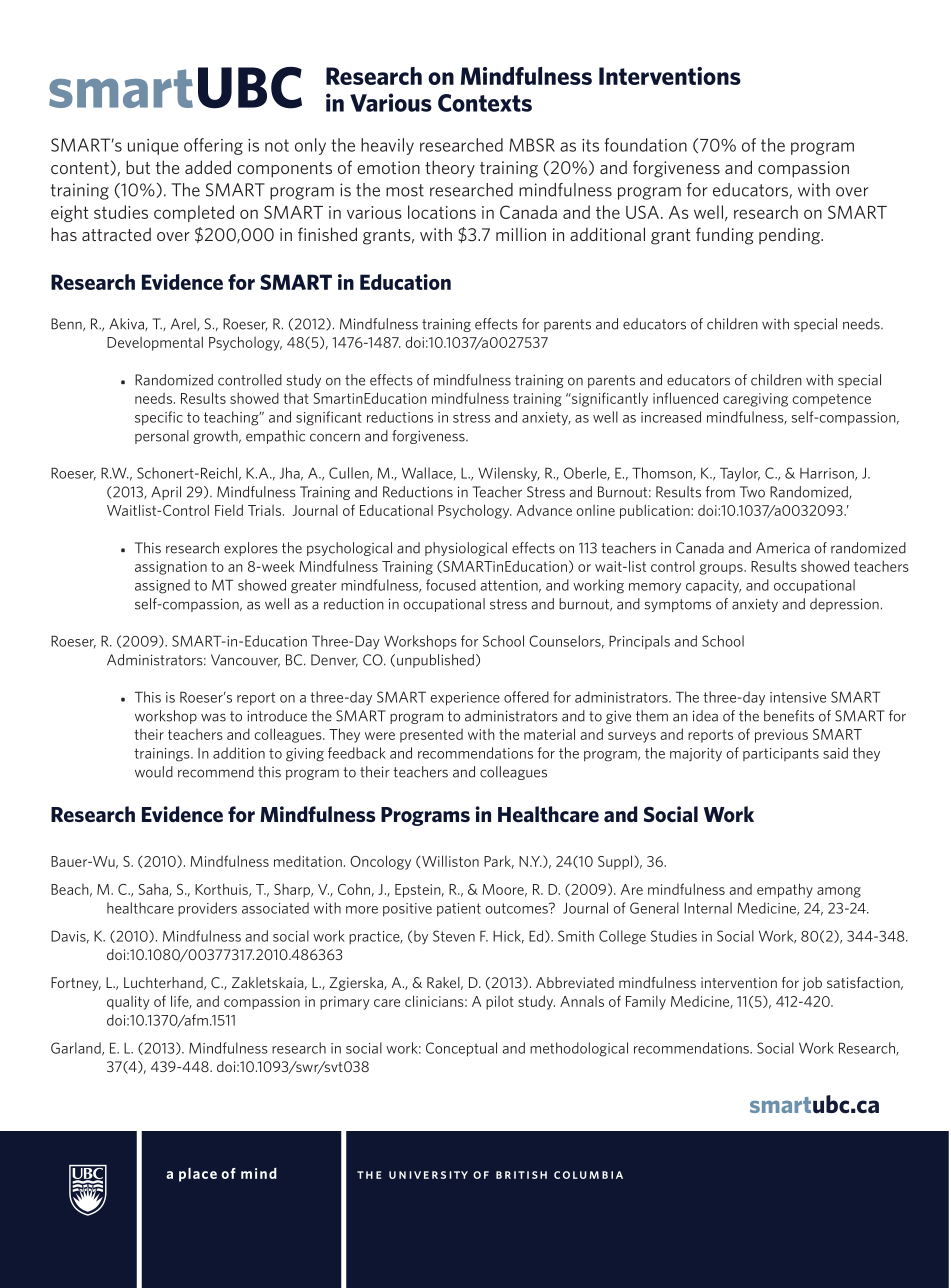 The image size is (951, 1288). I want to click on focused, so click(451, 585).
